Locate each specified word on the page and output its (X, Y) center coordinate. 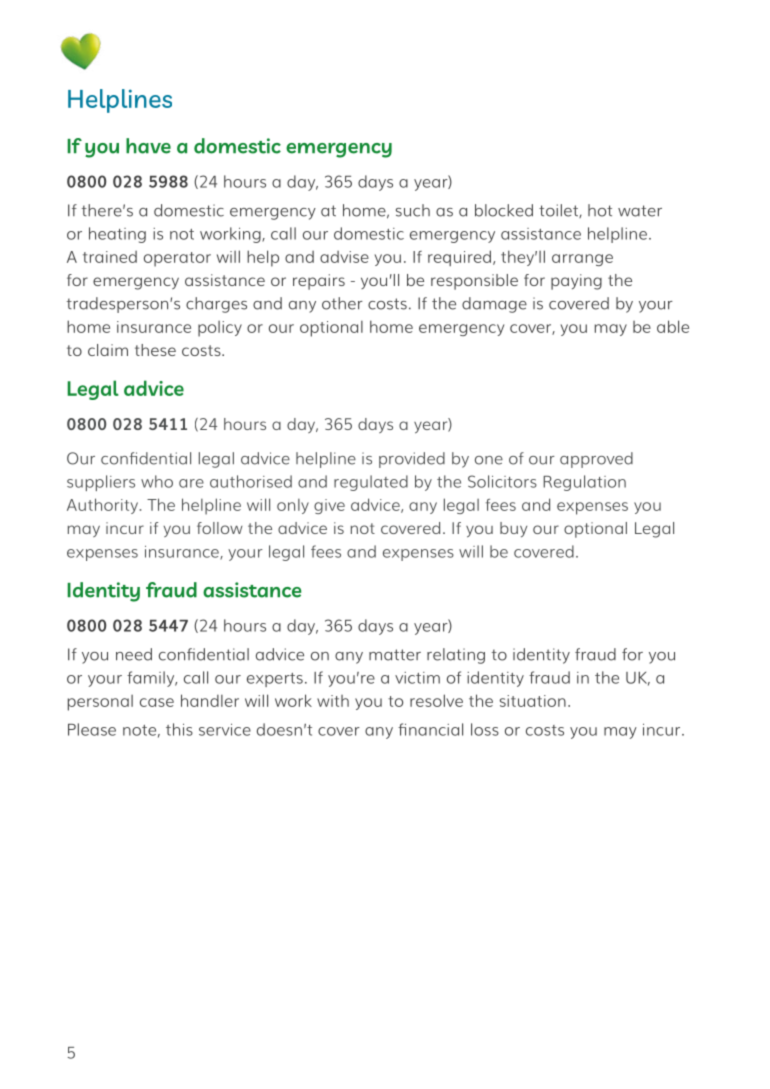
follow (220, 528)
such (413, 210)
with (333, 701)
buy (513, 529)
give (329, 506)
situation (533, 701)
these (155, 350)
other (342, 303)
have (148, 146)
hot (600, 210)
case (157, 702)
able (673, 326)
